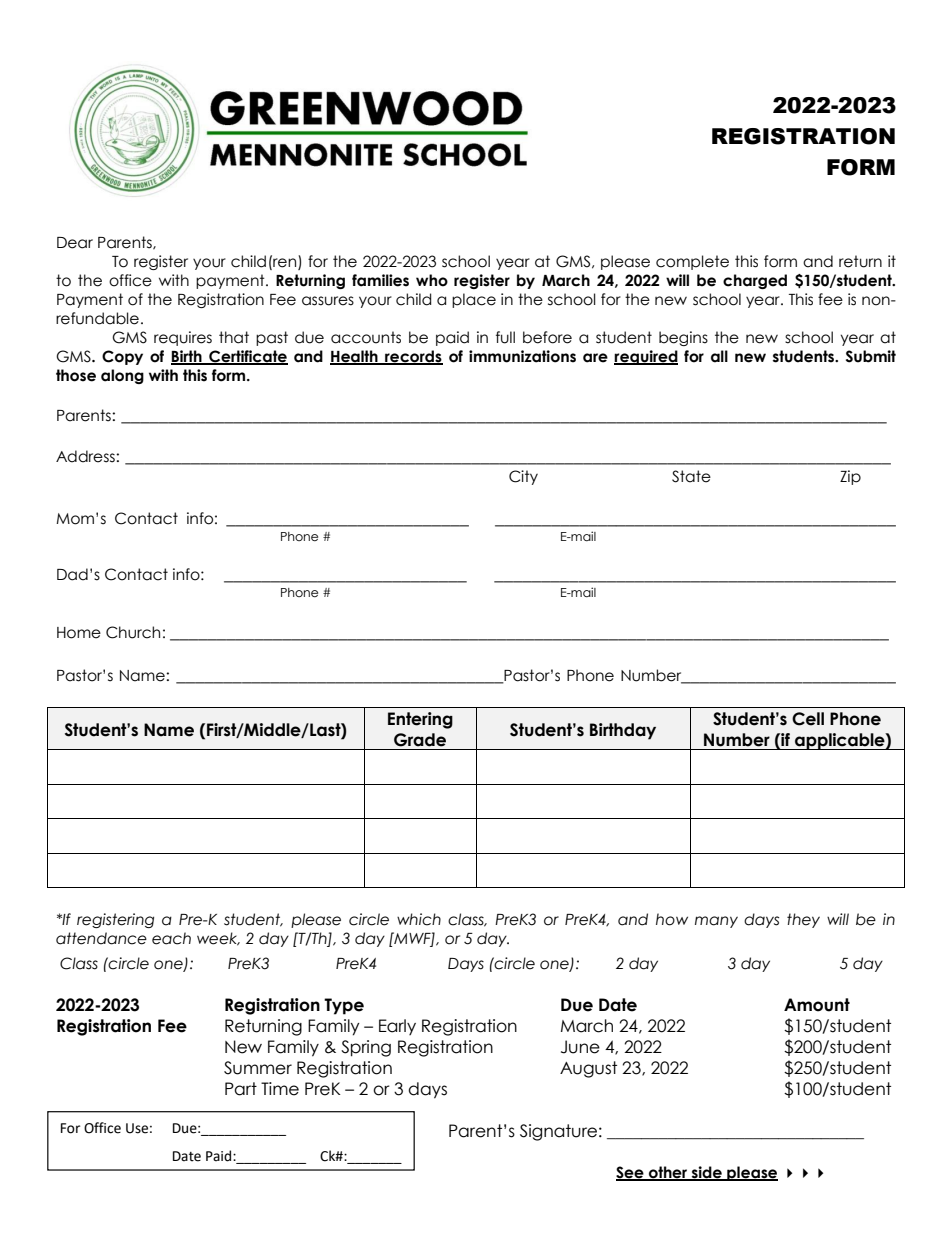 Image resolution: width=952 pixels, height=1233 pixels. I want to click on charged, so click(755, 281).
